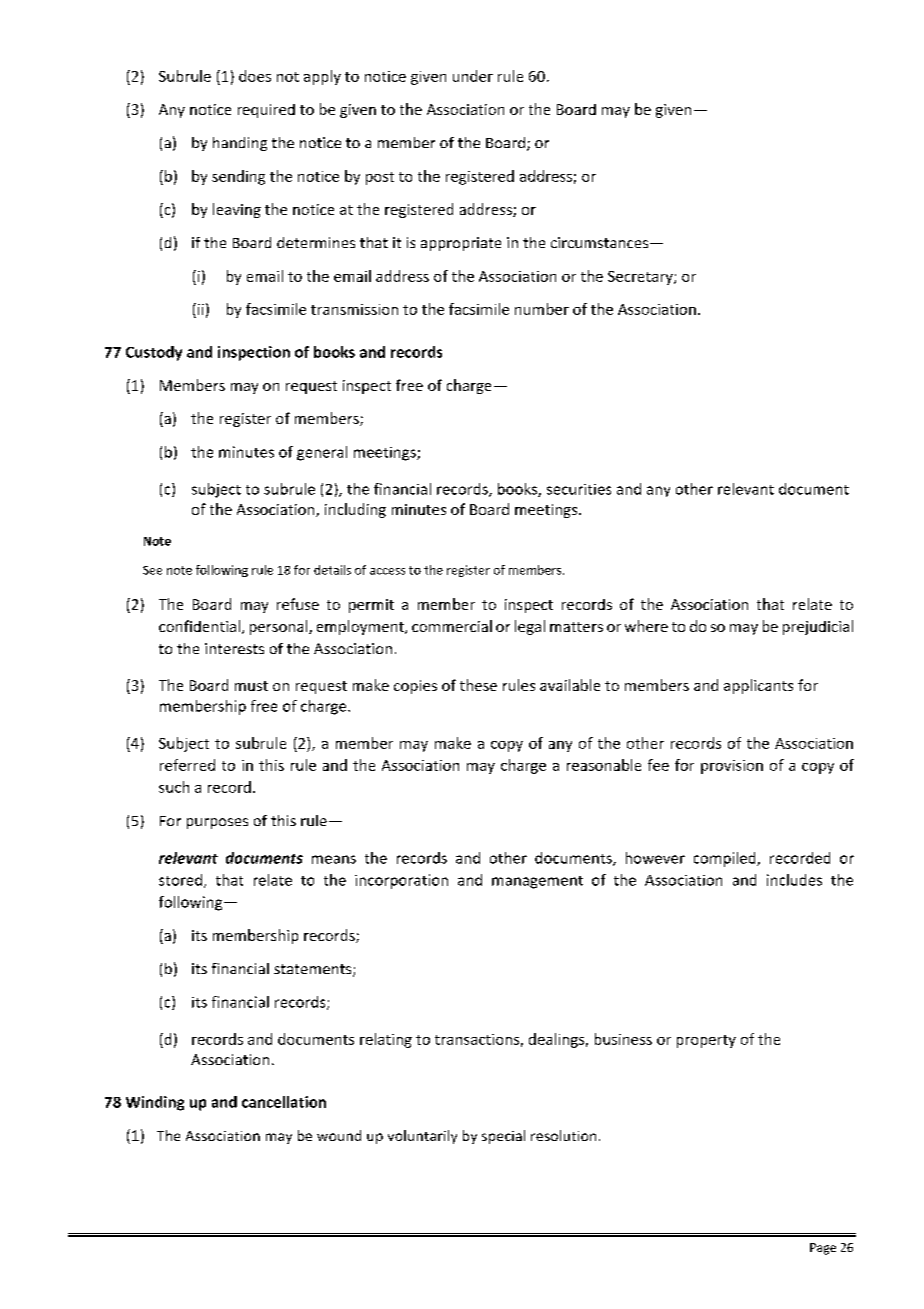  I want to click on securities, so click(579, 489).
